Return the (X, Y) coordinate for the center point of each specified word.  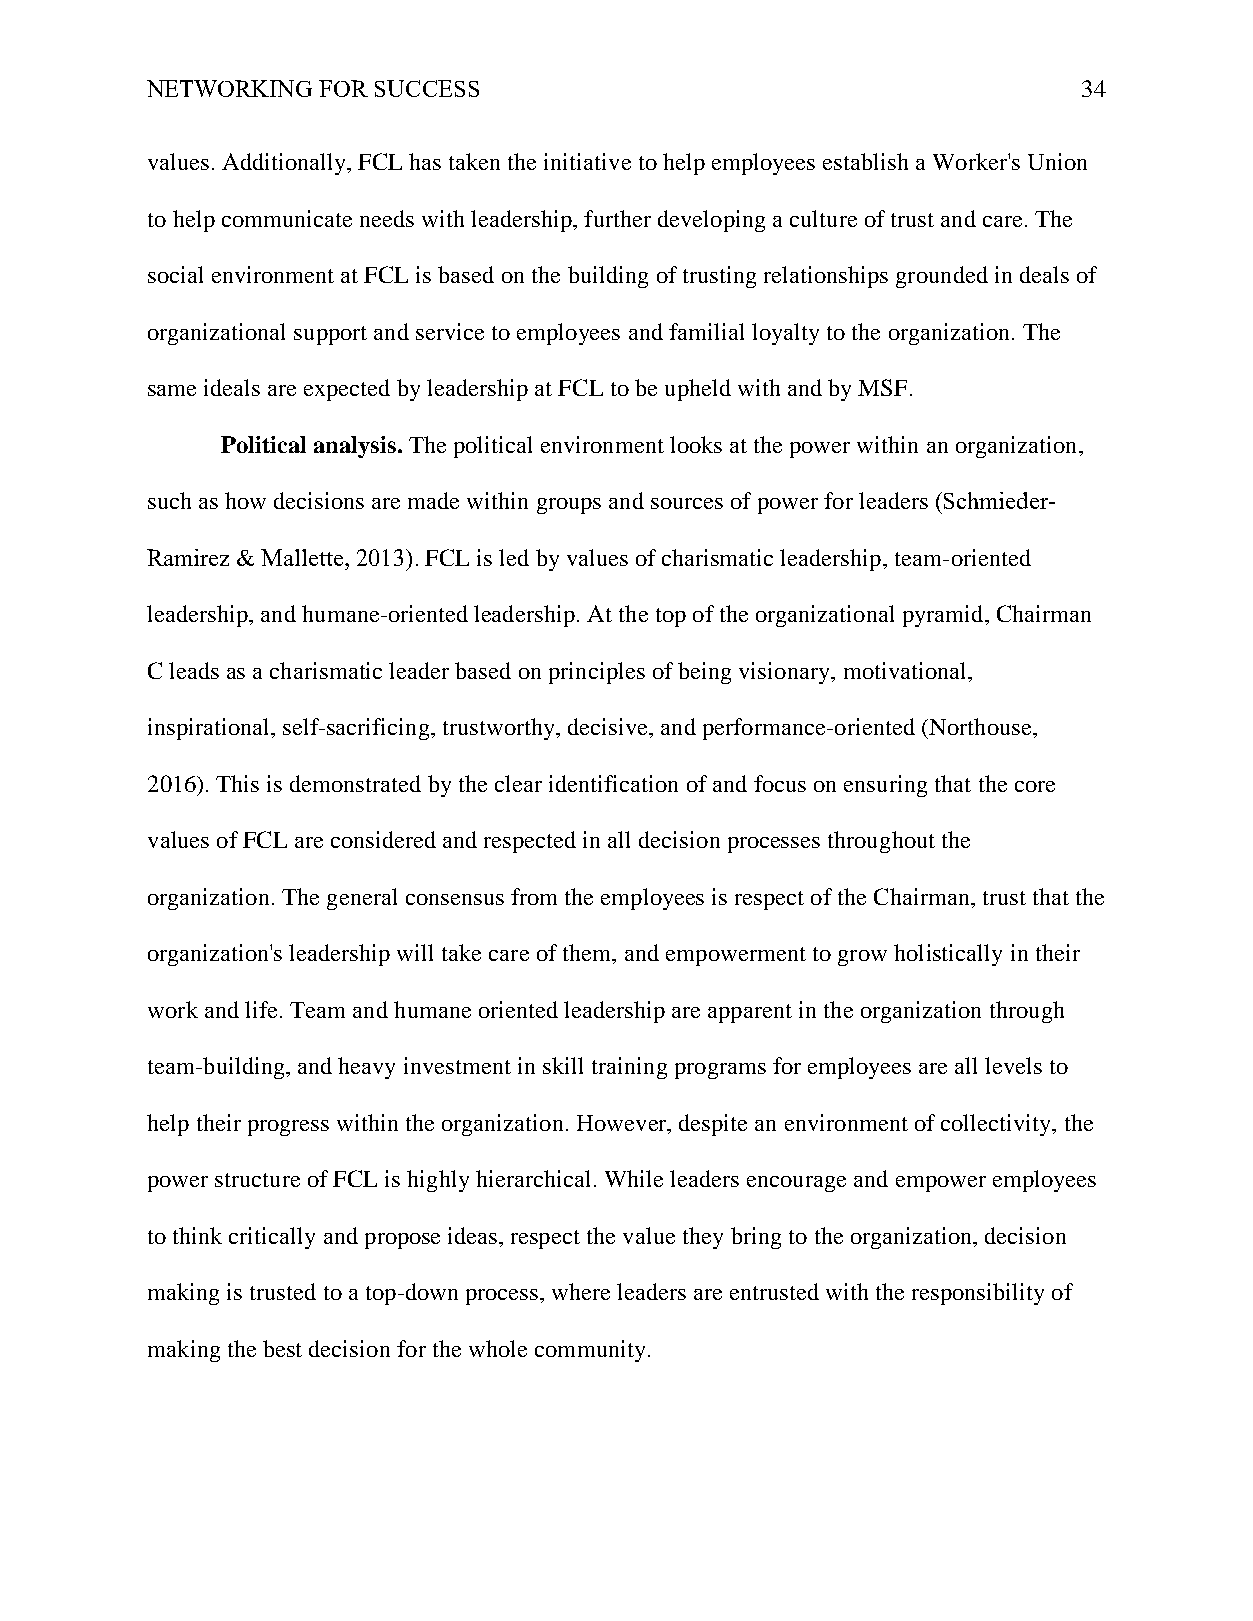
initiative (587, 161)
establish (865, 161)
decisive (609, 726)
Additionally (285, 164)
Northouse (980, 726)
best (282, 1348)
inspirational (210, 729)
